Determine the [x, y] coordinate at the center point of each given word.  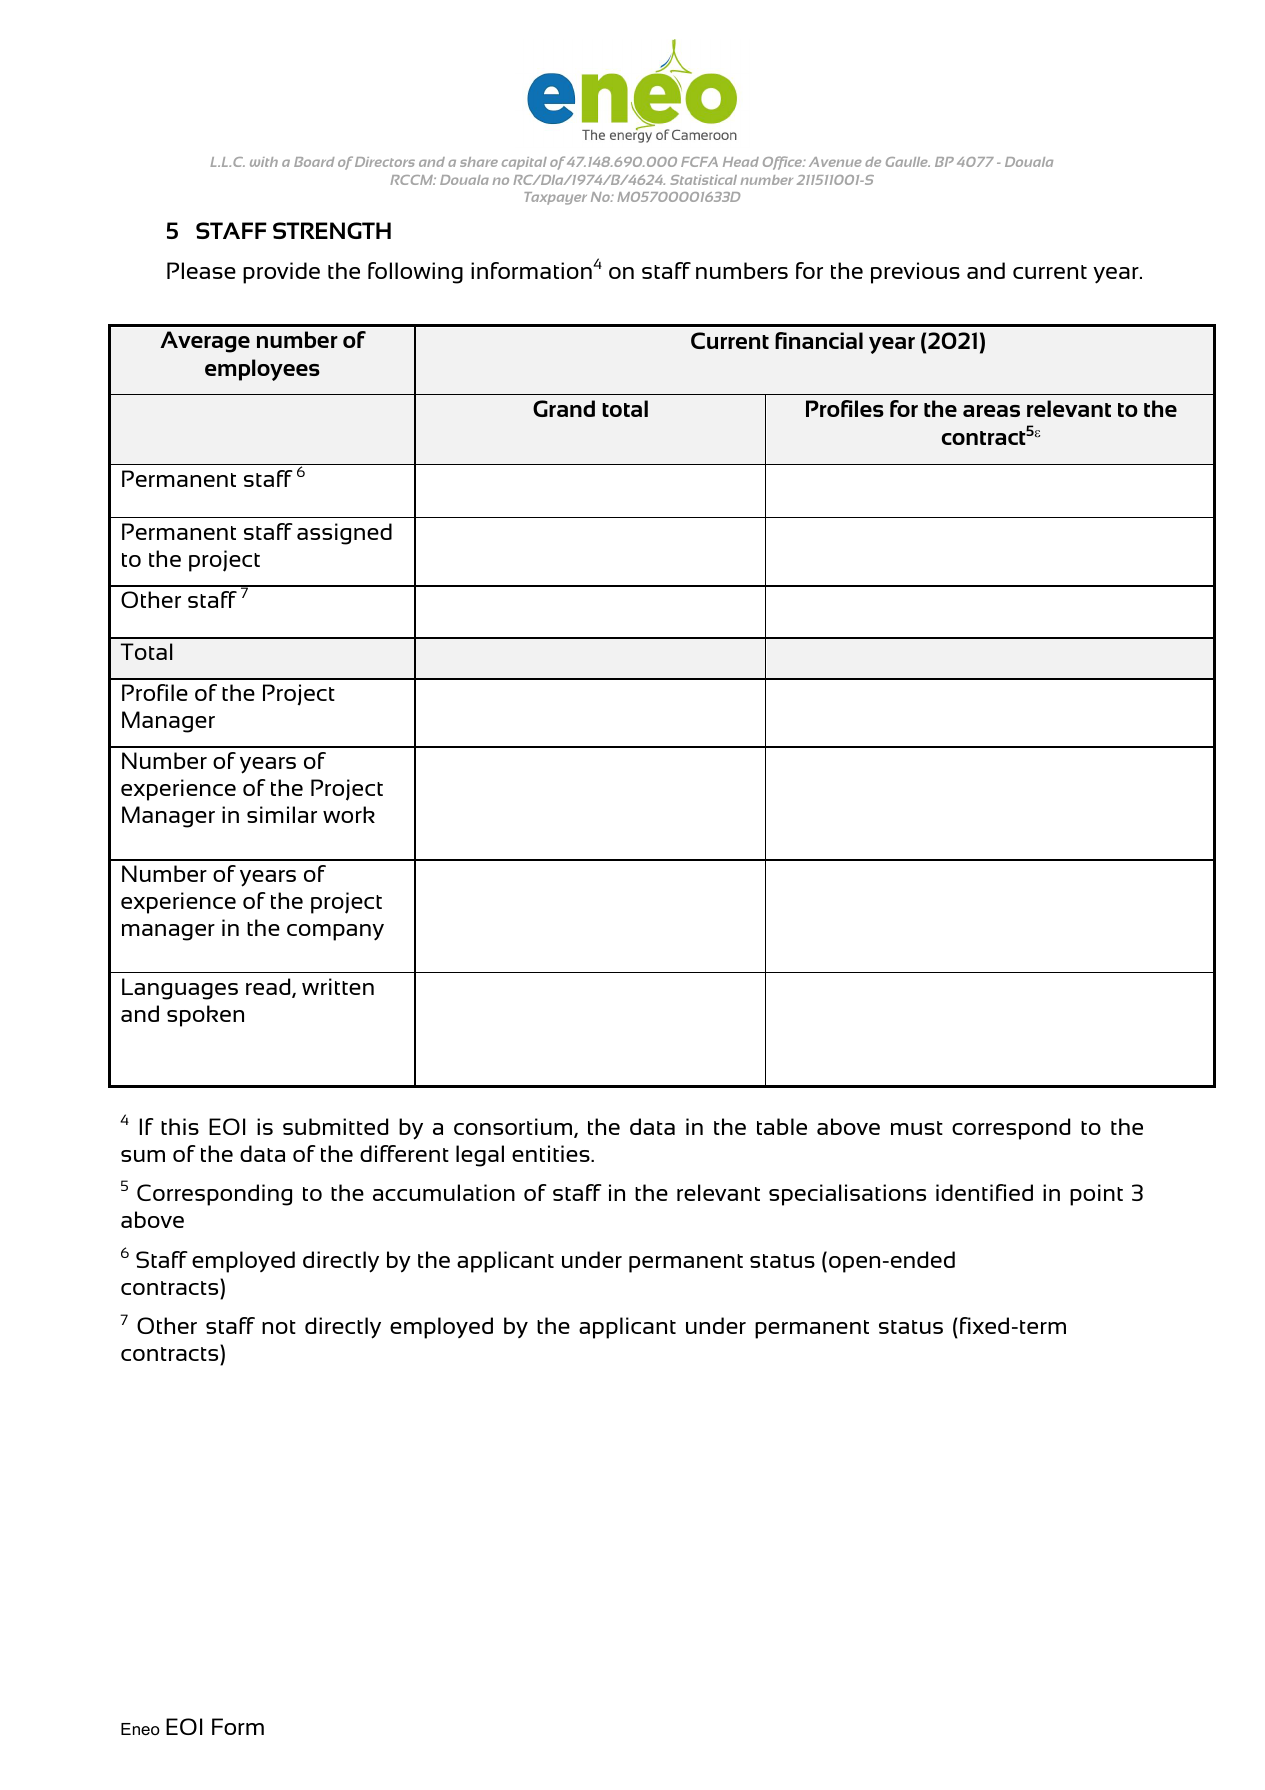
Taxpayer [555, 198]
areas [991, 411]
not [279, 1327]
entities [552, 1153]
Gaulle [908, 162]
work [349, 814]
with [264, 162]
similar [282, 814]
